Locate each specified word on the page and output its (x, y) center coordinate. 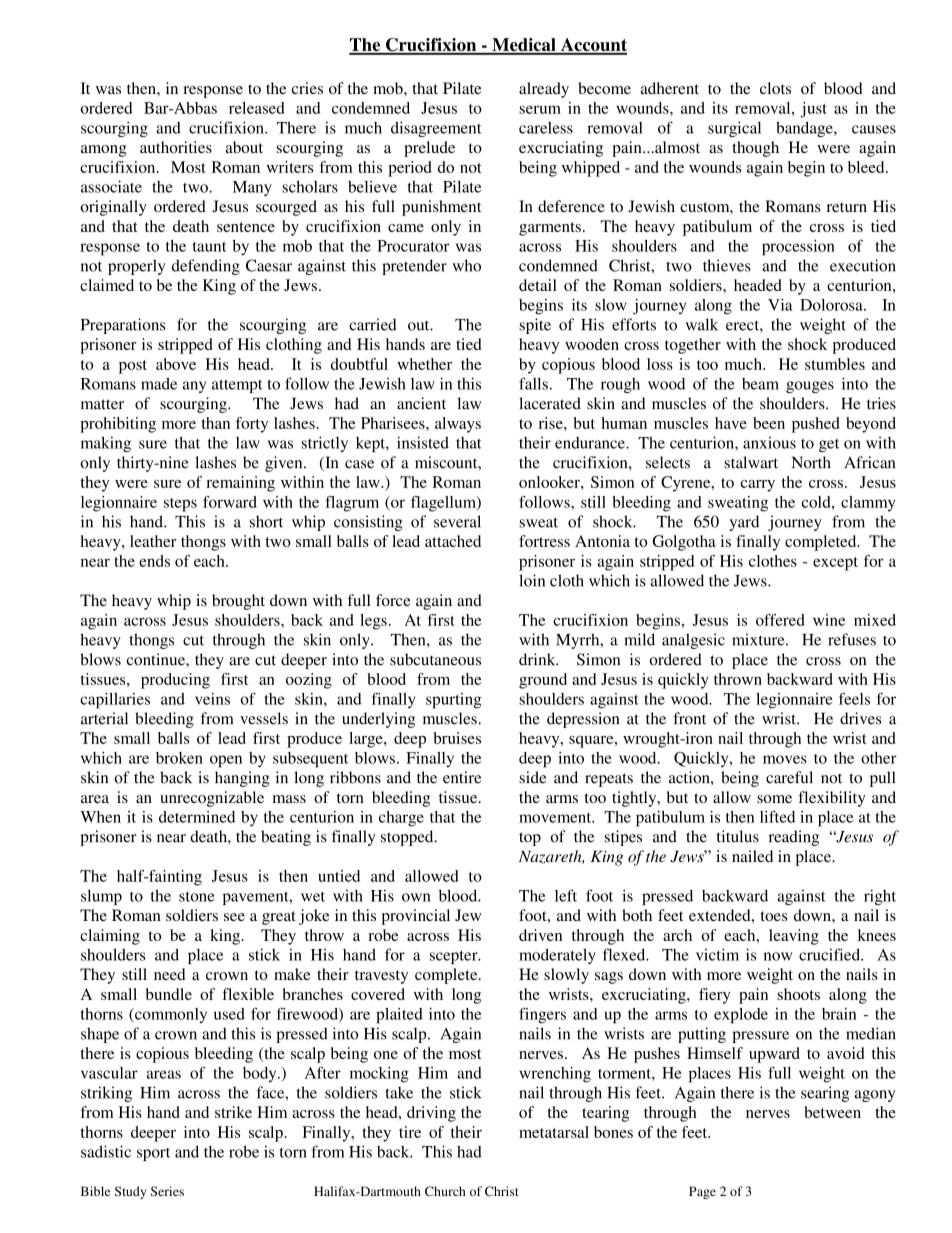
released (257, 108)
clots (775, 88)
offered (780, 620)
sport (153, 1154)
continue (157, 659)
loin (532, 580)
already (544, 90)
